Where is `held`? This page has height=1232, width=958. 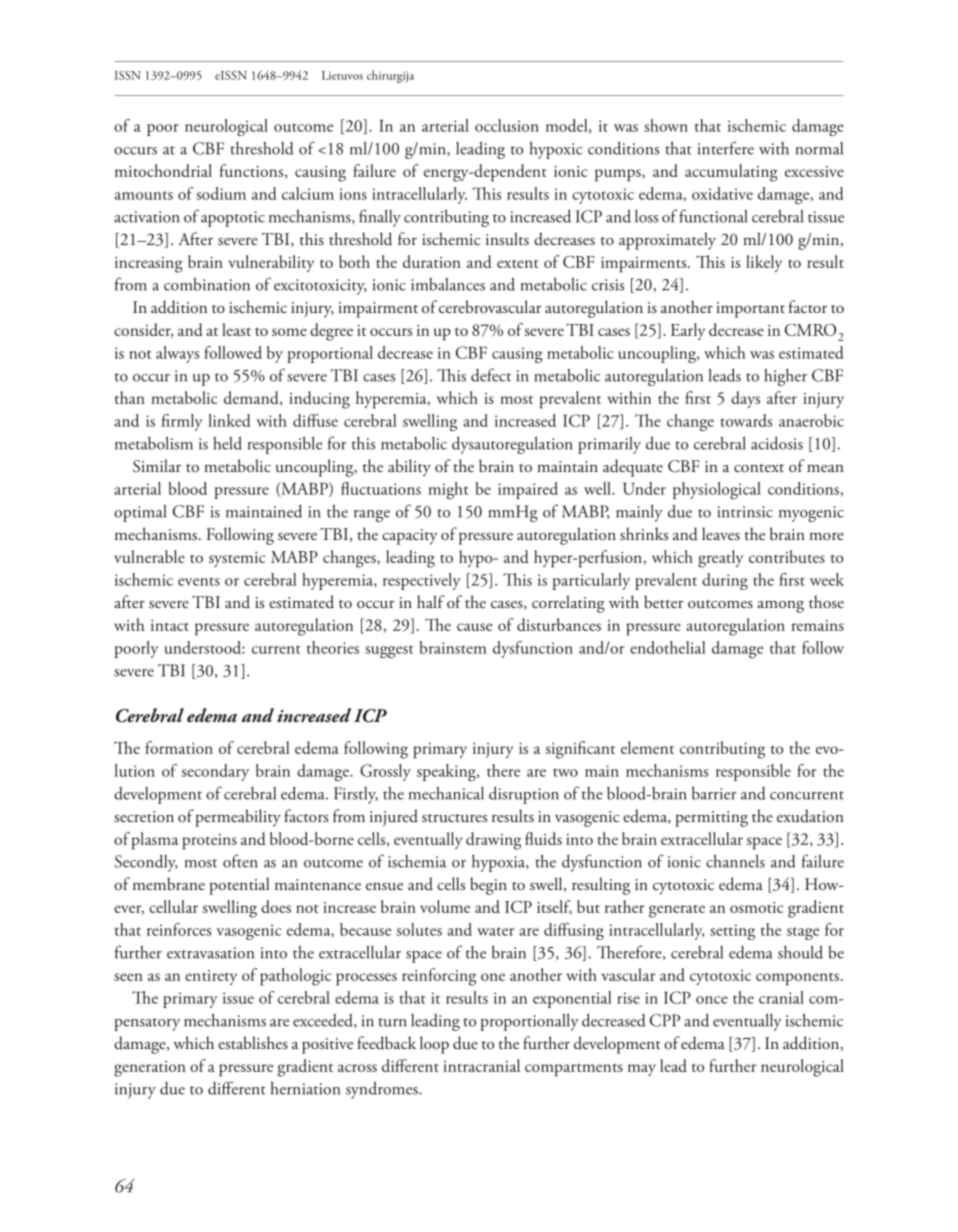
held is located at coordinates (227, 443).
